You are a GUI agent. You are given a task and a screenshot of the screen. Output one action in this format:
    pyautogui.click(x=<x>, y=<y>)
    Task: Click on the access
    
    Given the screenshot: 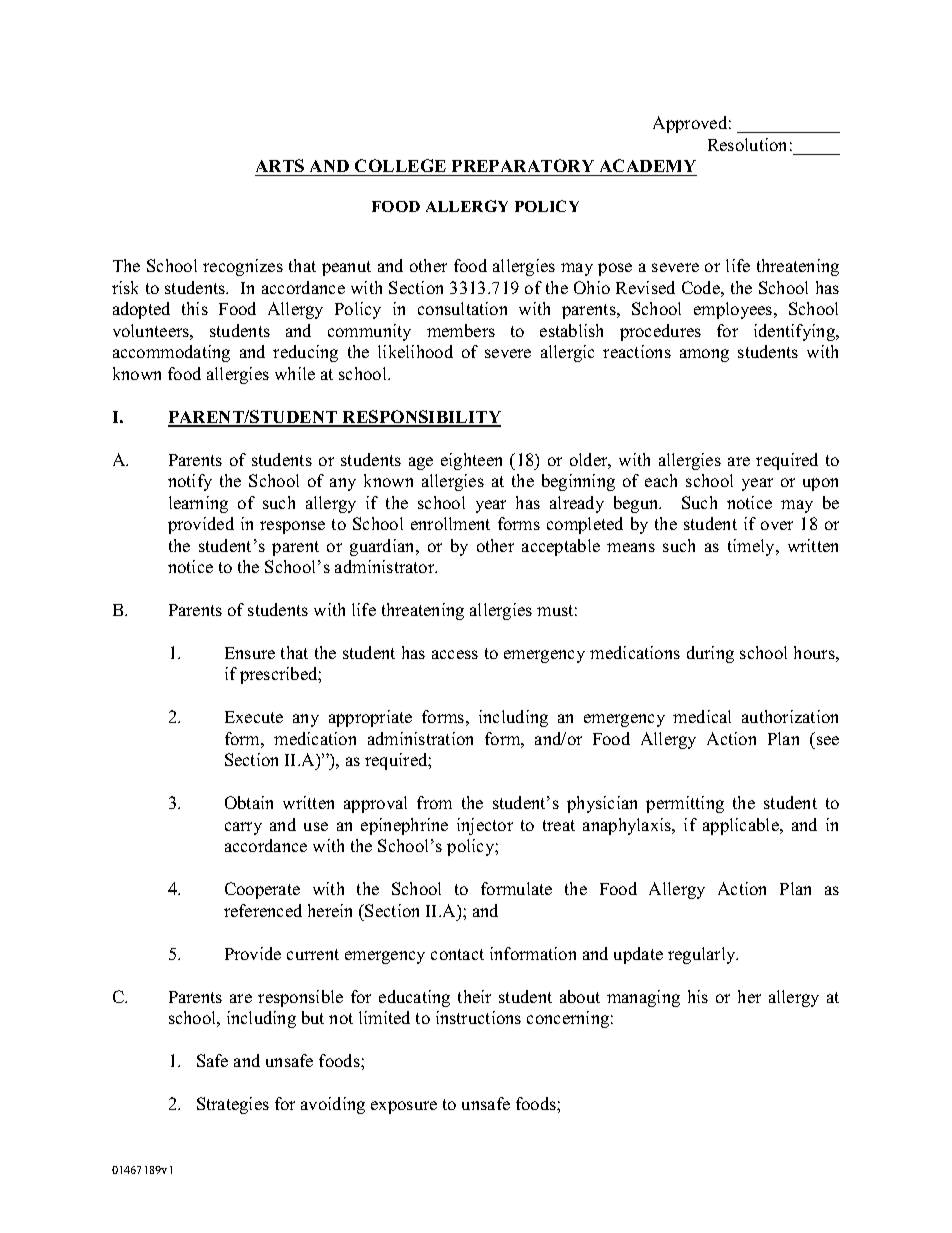 What is the action you would take?
    pyautogui.click(x=455, y=654)
